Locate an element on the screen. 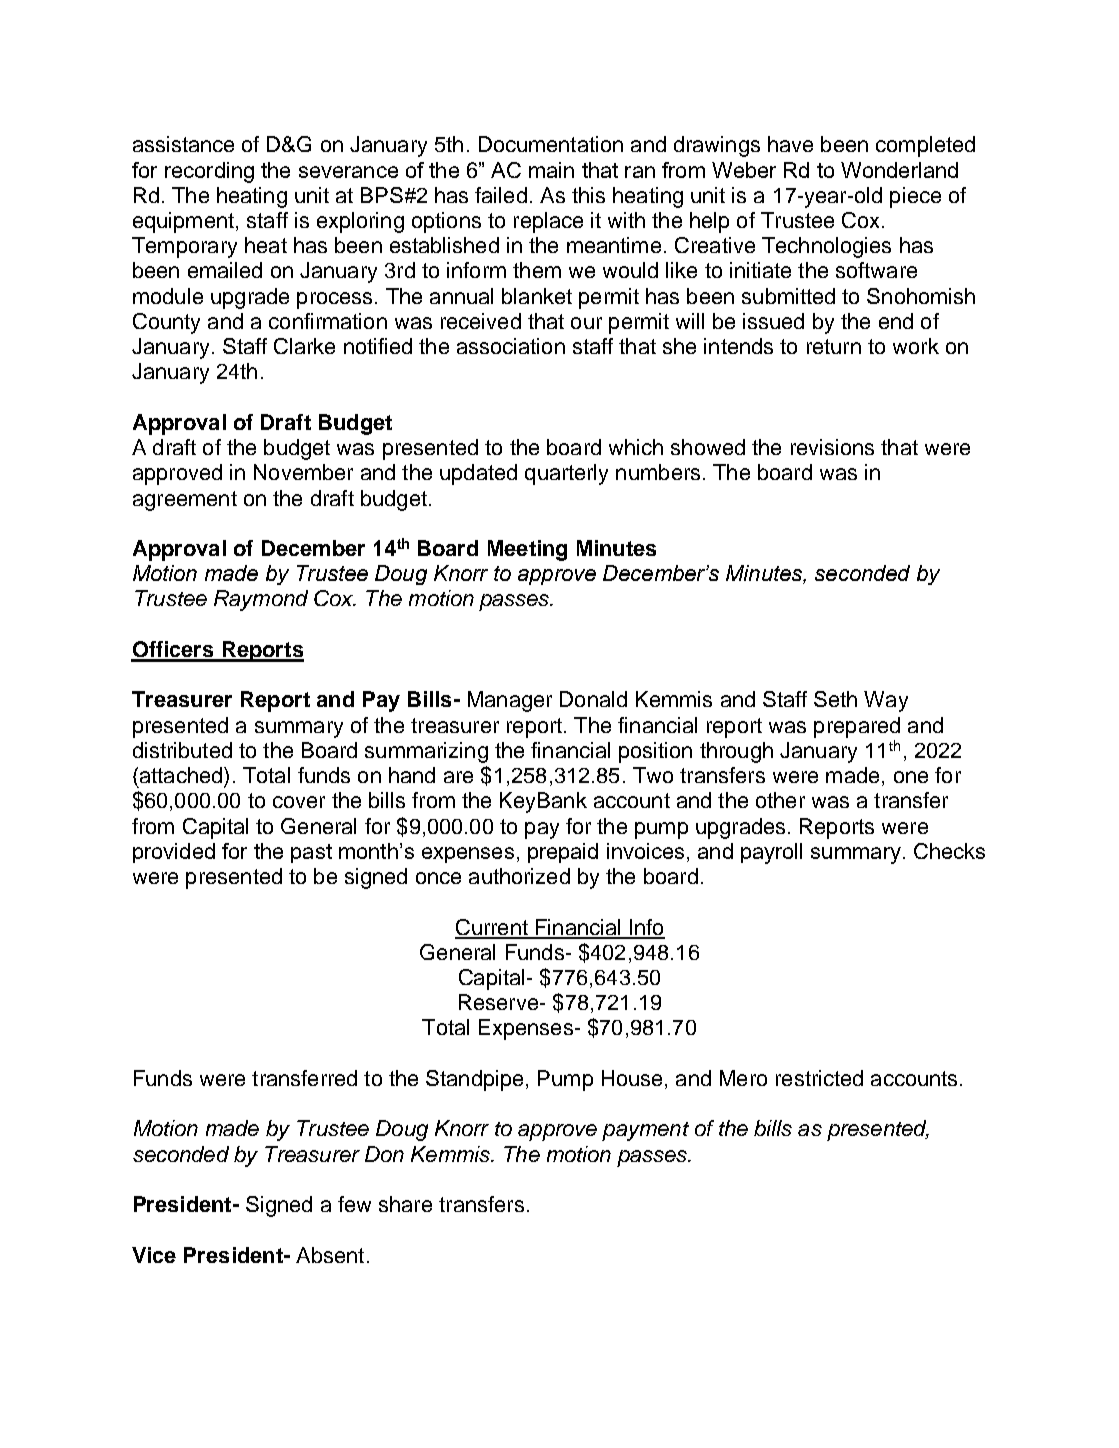  distributed is located at coordinates (182, 750).
